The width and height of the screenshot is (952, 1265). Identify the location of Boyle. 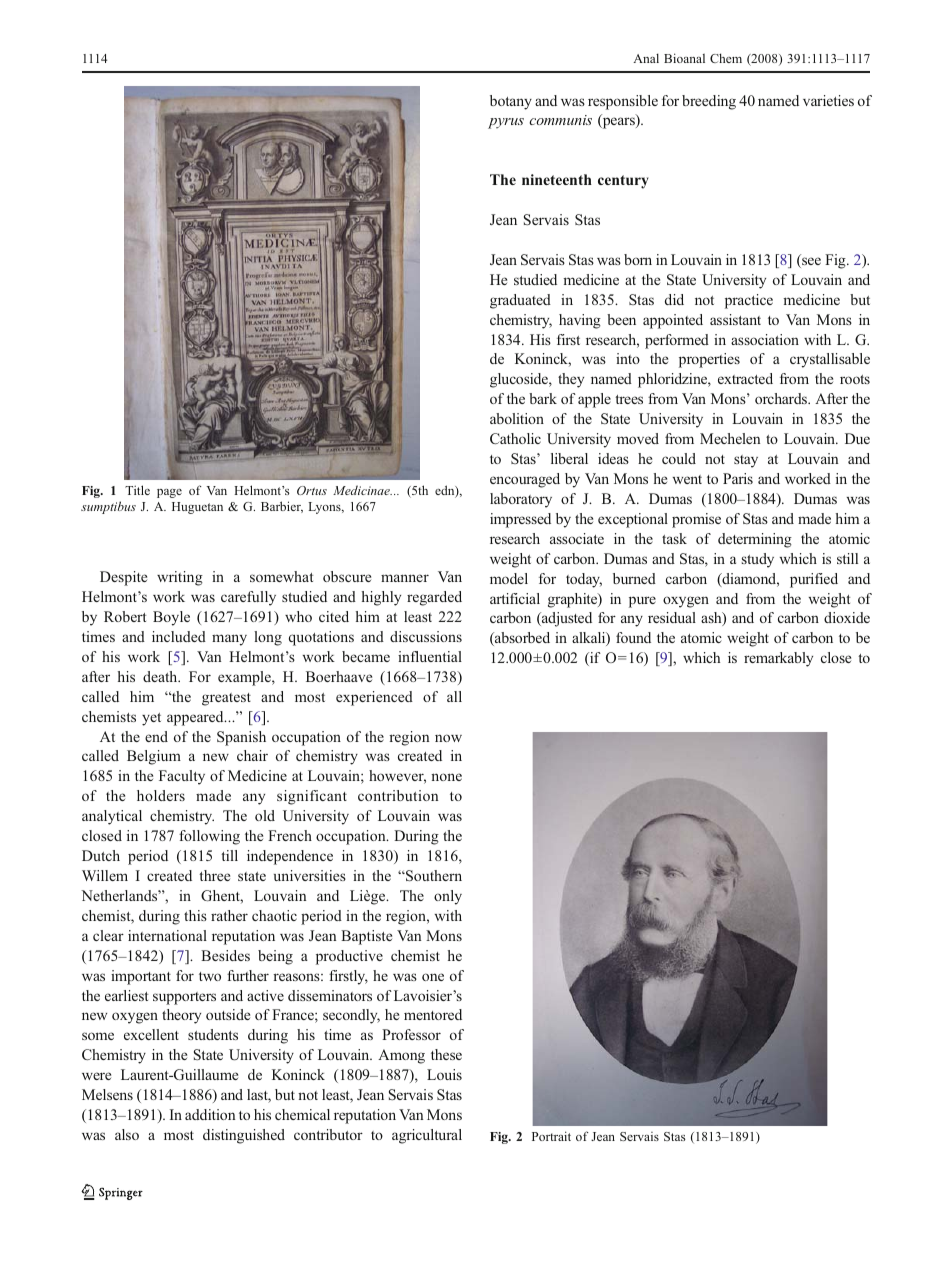
(171, 618).
